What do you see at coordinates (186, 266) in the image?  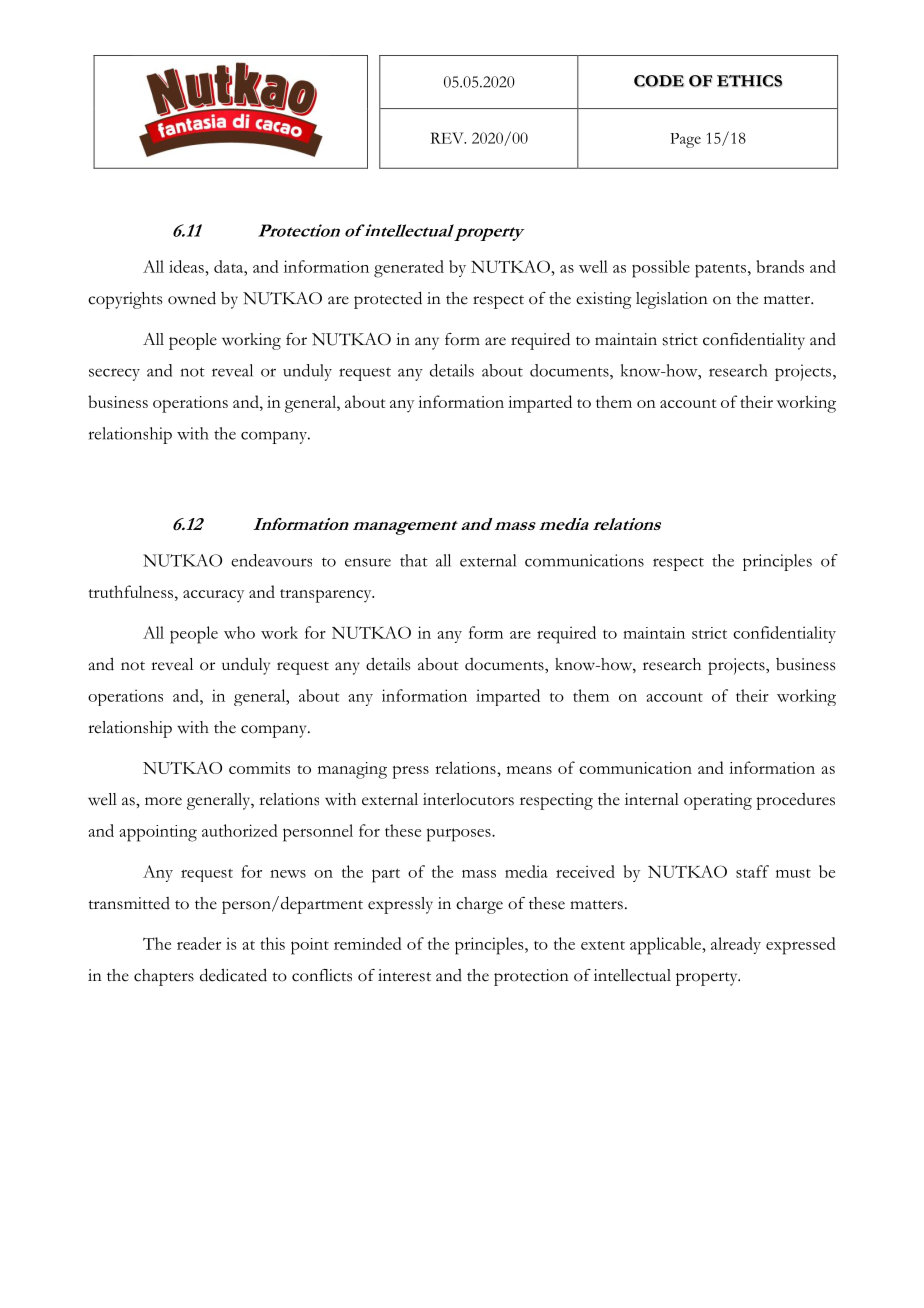 I see `ideas` at bounding box center [186, 266].
